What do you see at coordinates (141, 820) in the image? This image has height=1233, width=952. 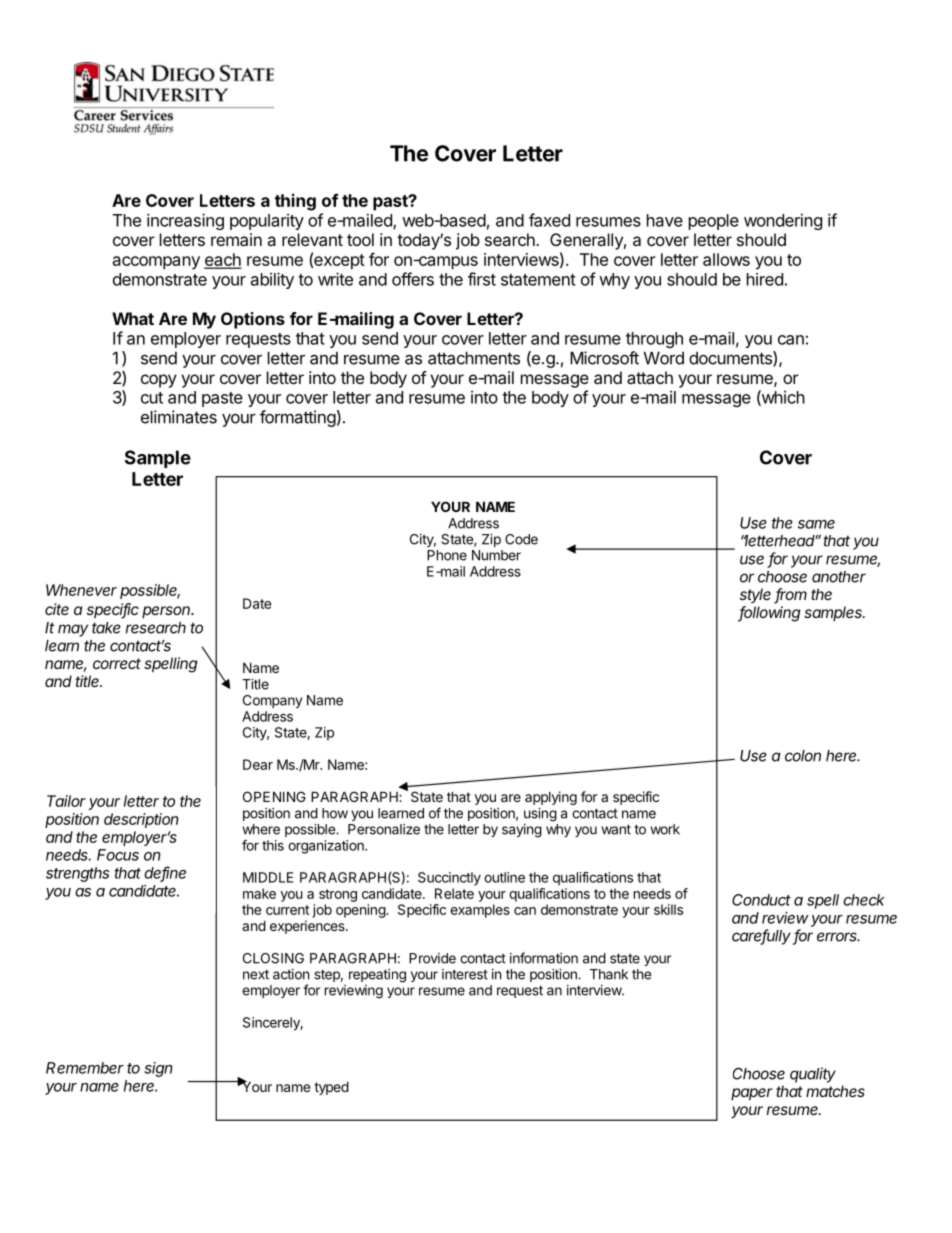 I see `description` at bounding box center [141, 820].
